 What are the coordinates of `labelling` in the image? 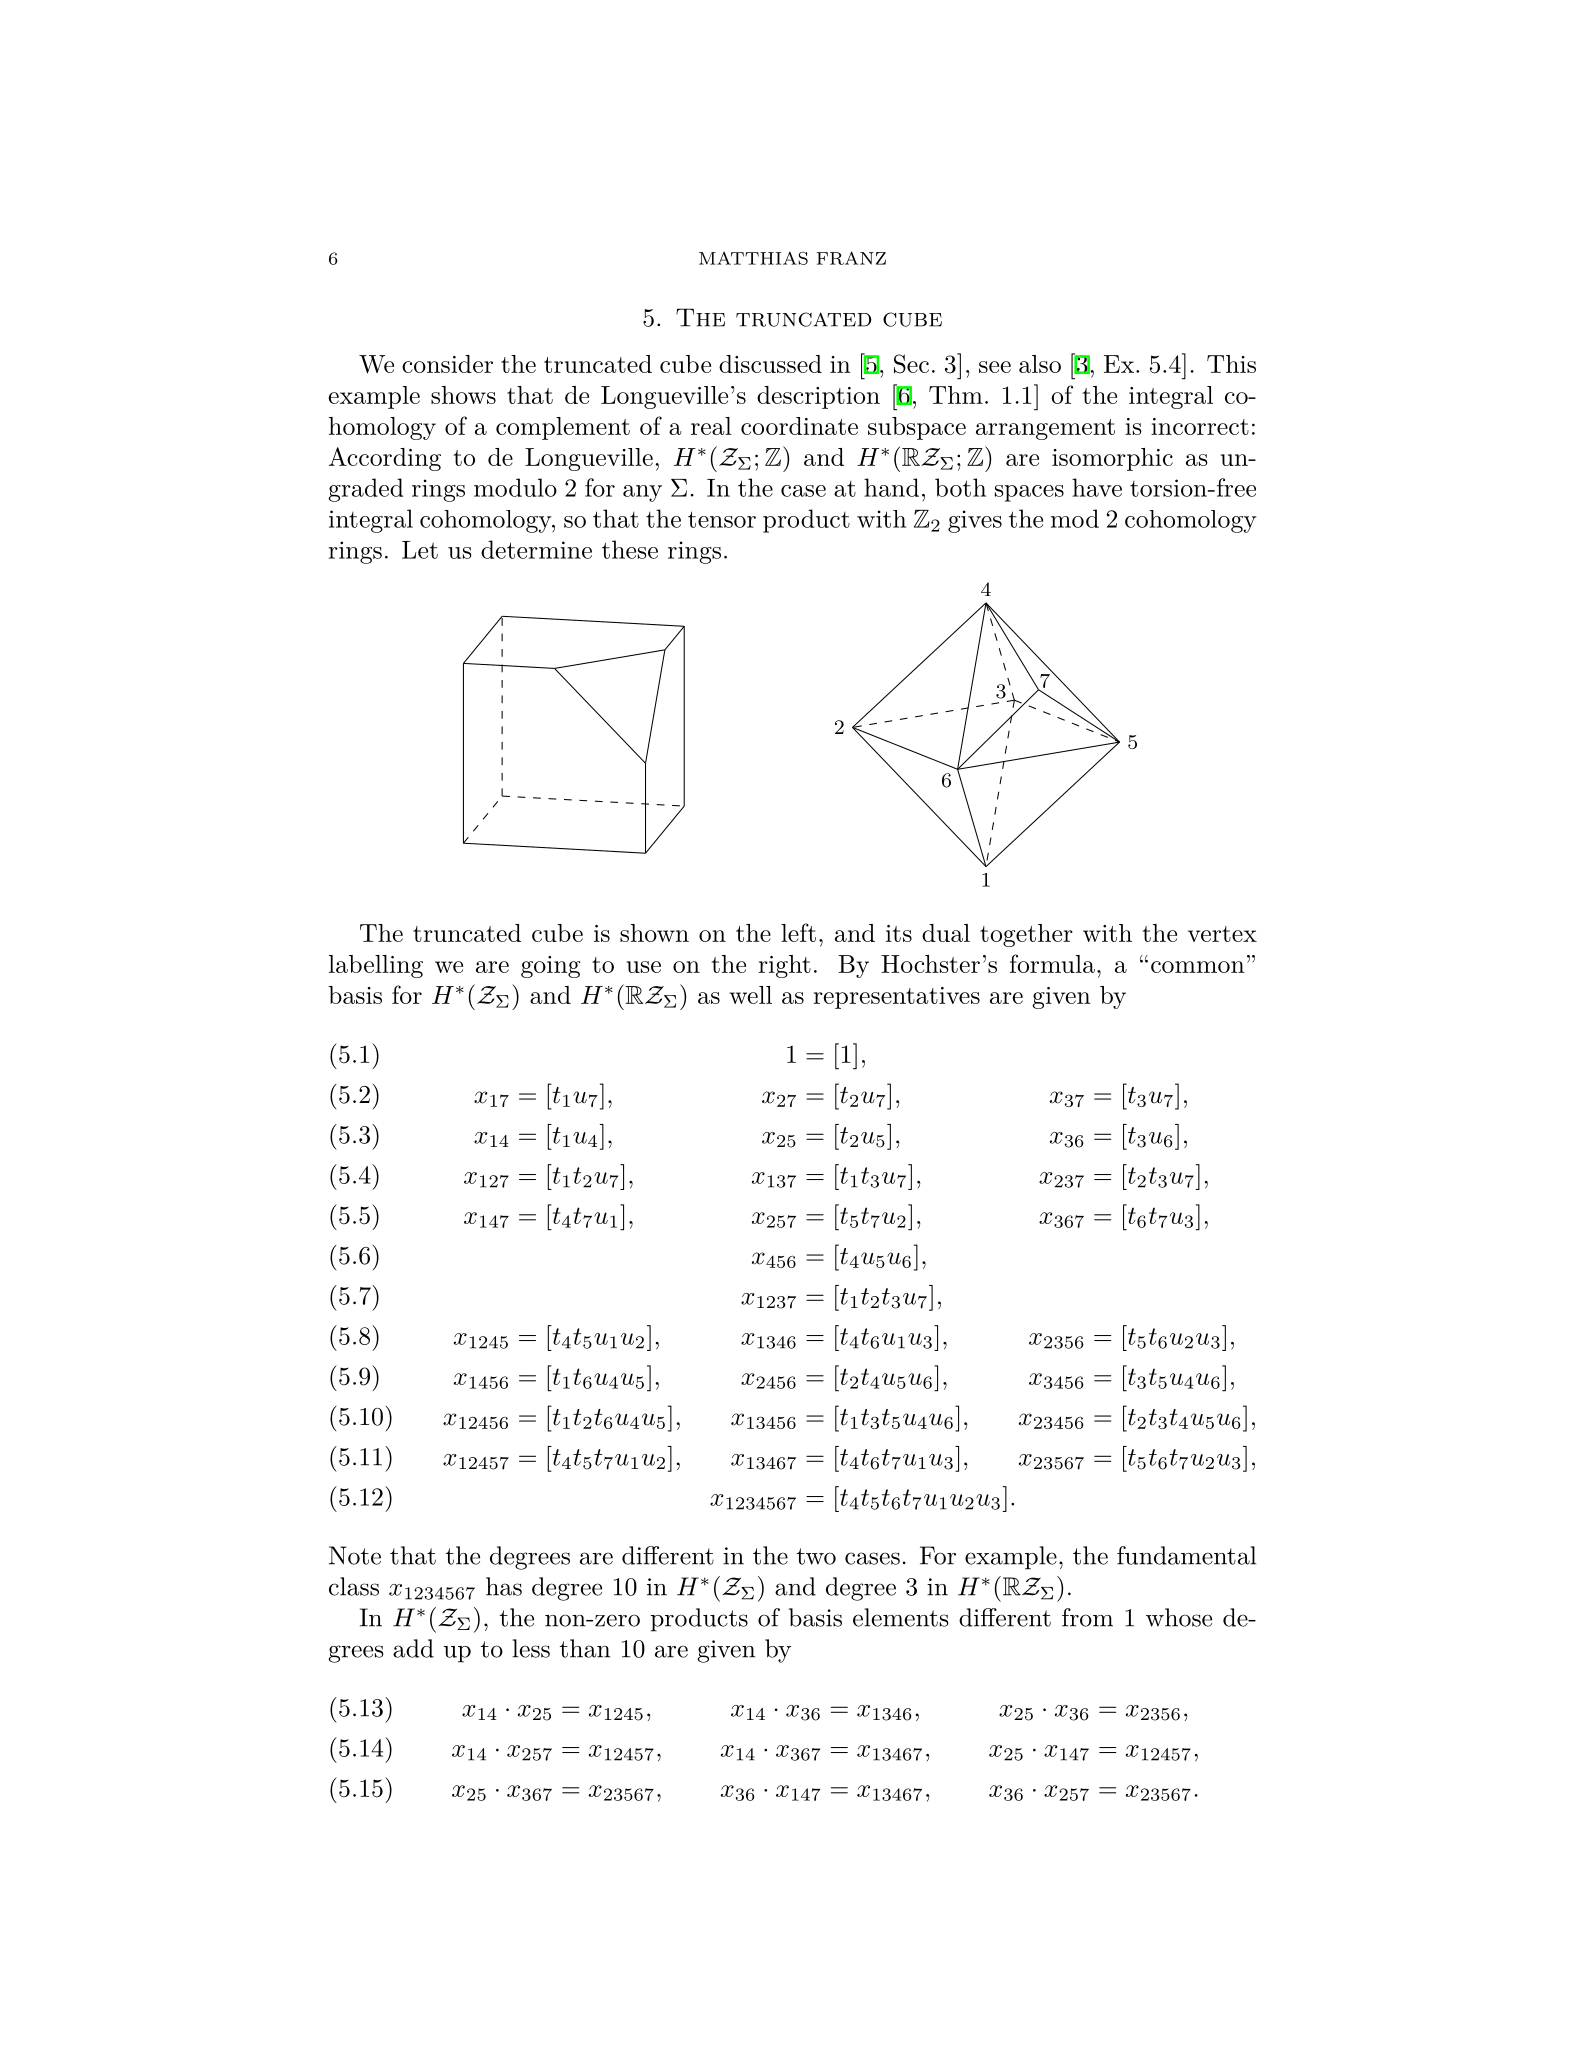 It's located at (376, 966).
